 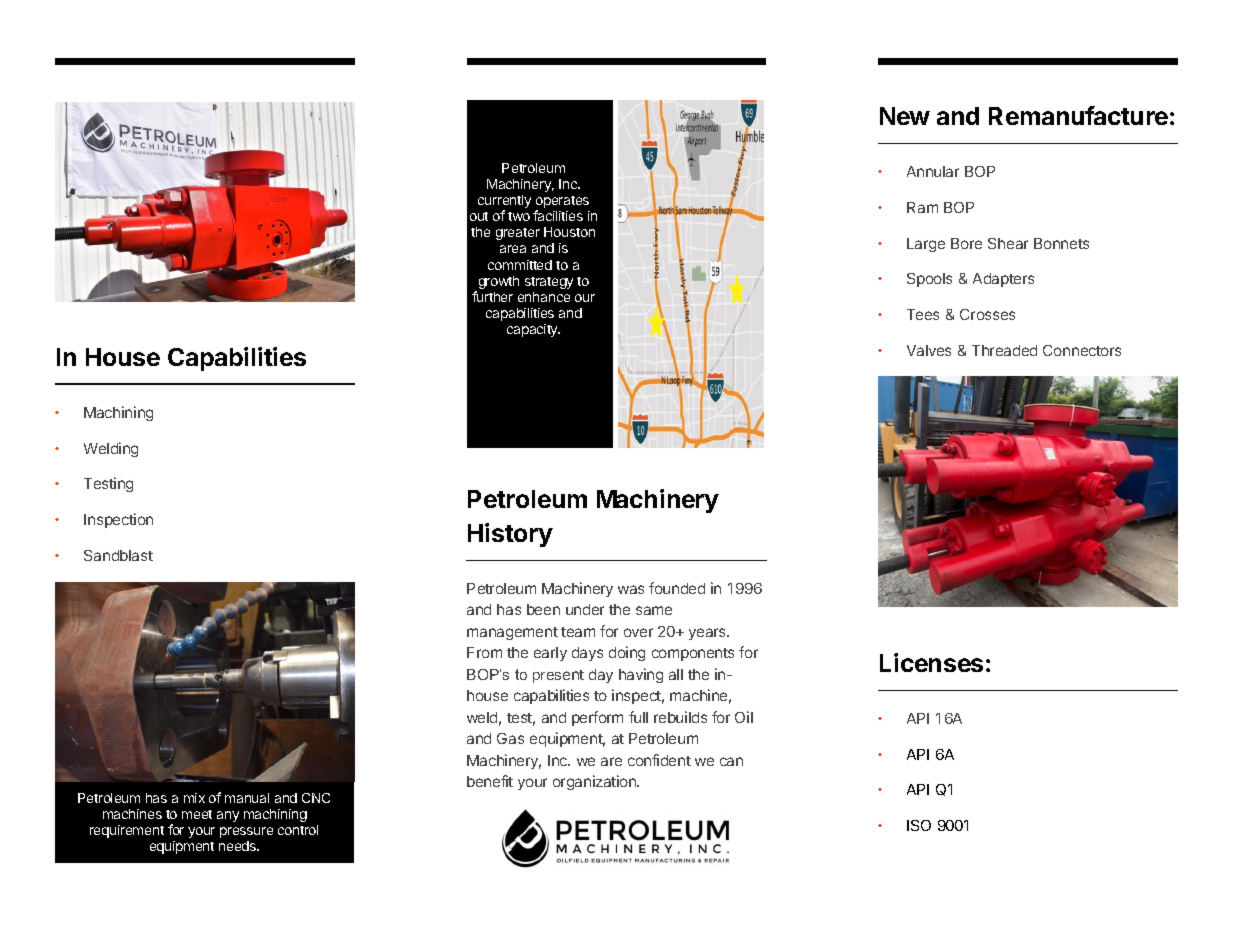 What do you see at coordinates (228, 816) in the screenshot?
I see `any` at bounding box center [228, 816].
